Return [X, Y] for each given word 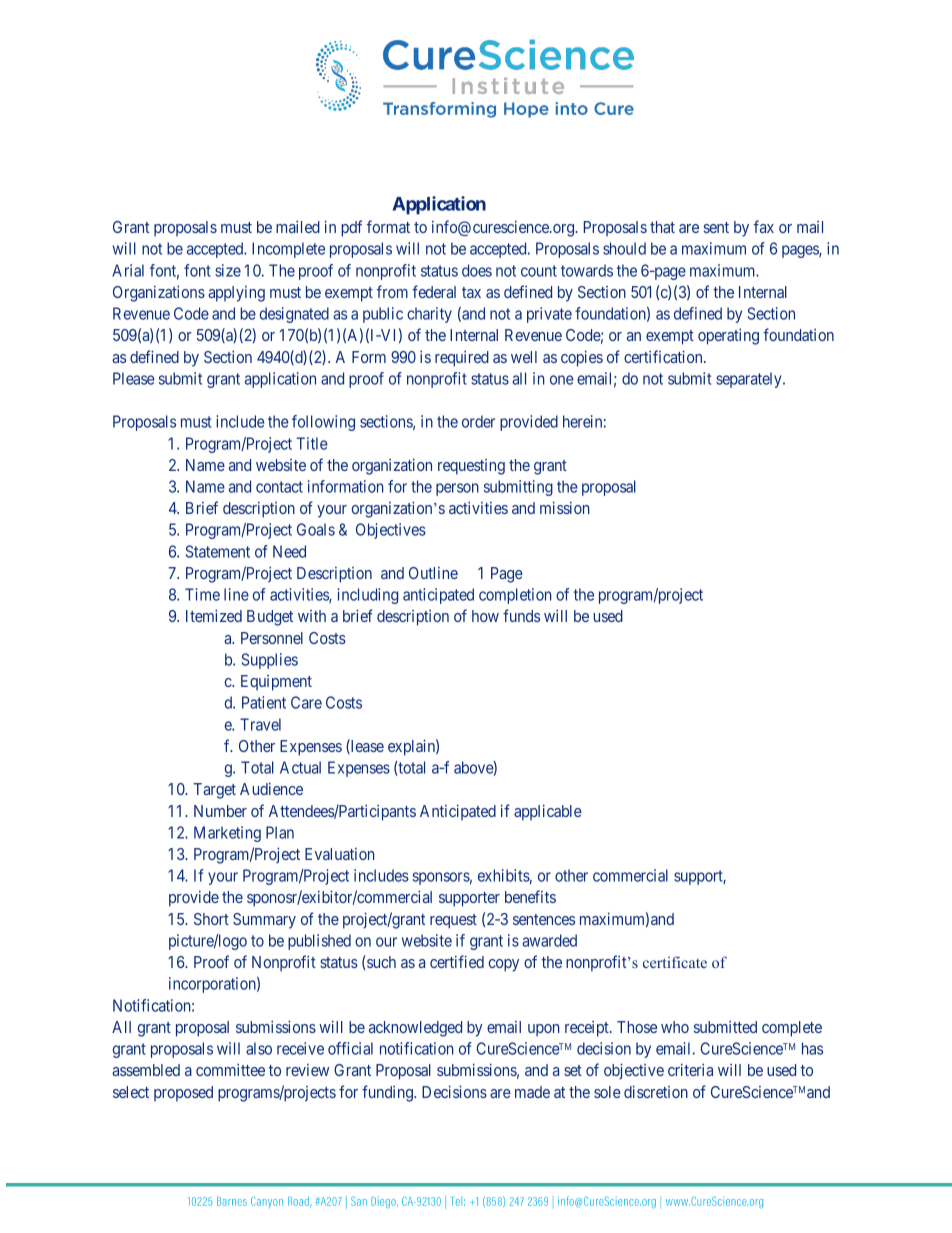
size [228, 270]
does [477, 270]
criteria [690, 1069]
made [532, 1092]
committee [230, 1069]
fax [764, 226]
